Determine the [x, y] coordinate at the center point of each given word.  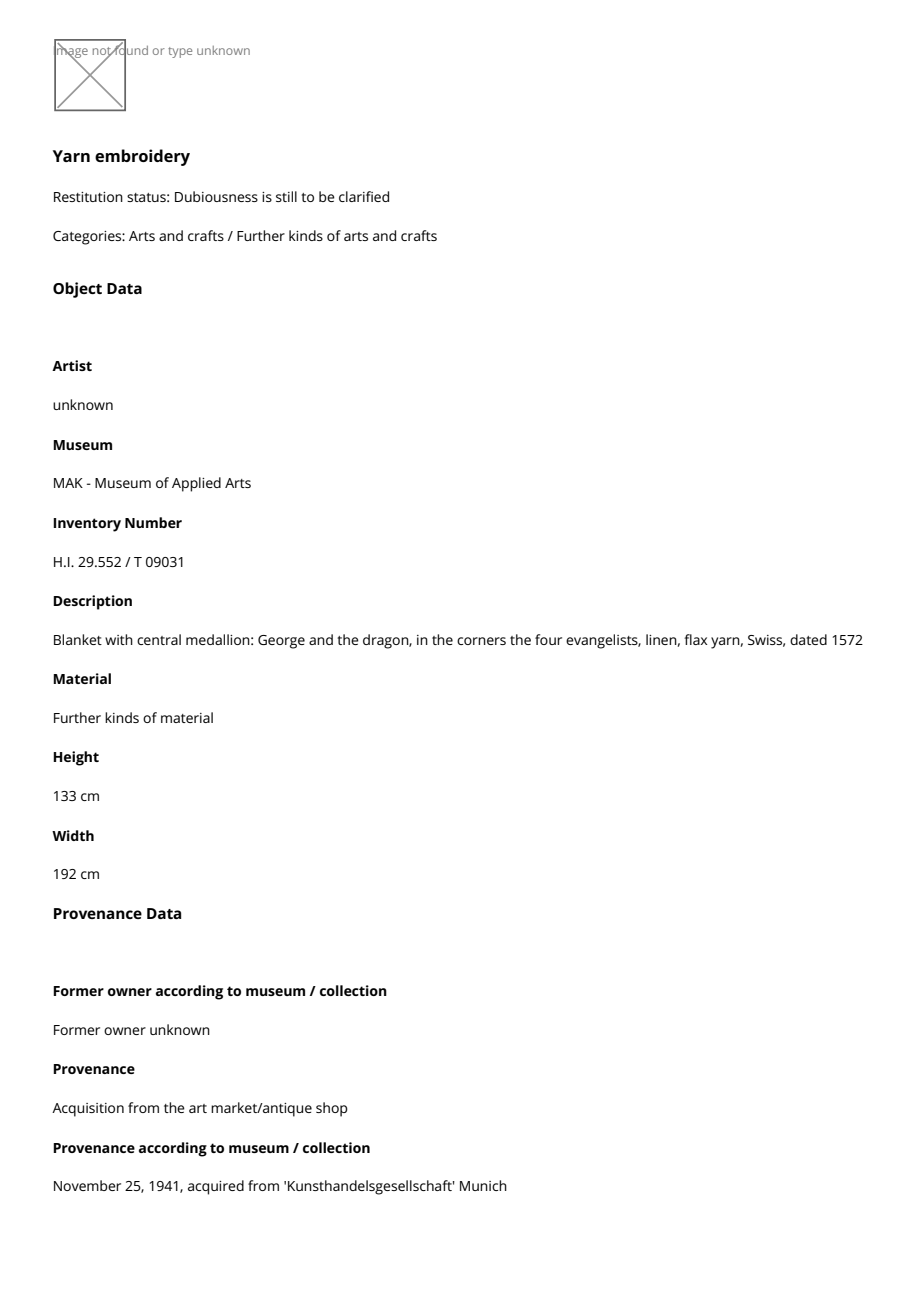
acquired [216, 1187]
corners [481, 641]
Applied [196, 484]
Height [76, 758]
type [180, 52]
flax [695, 639]
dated [808, 639]
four [548, 639]
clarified [364, 196]
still [286, 196]
